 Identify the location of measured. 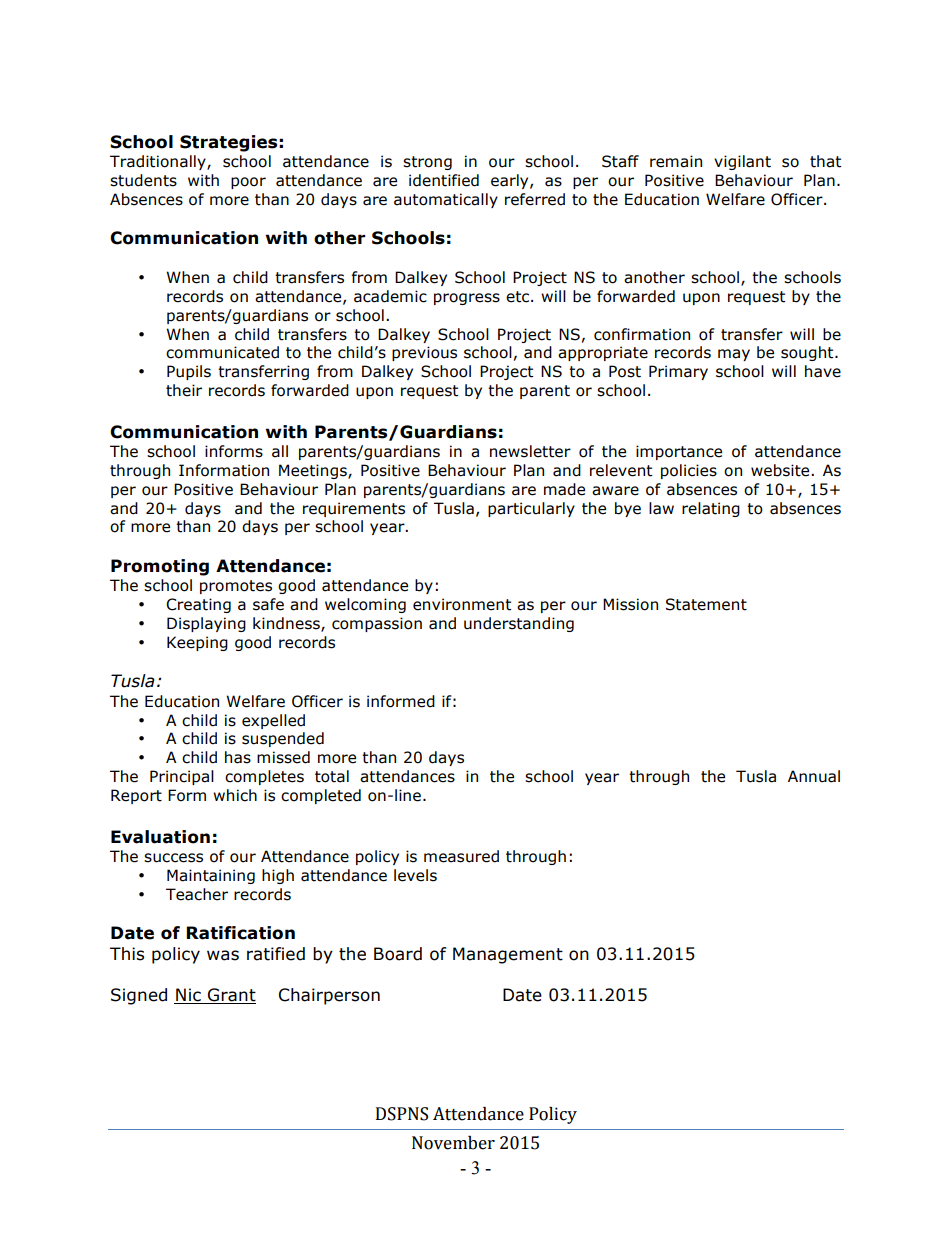
(461, 856).
